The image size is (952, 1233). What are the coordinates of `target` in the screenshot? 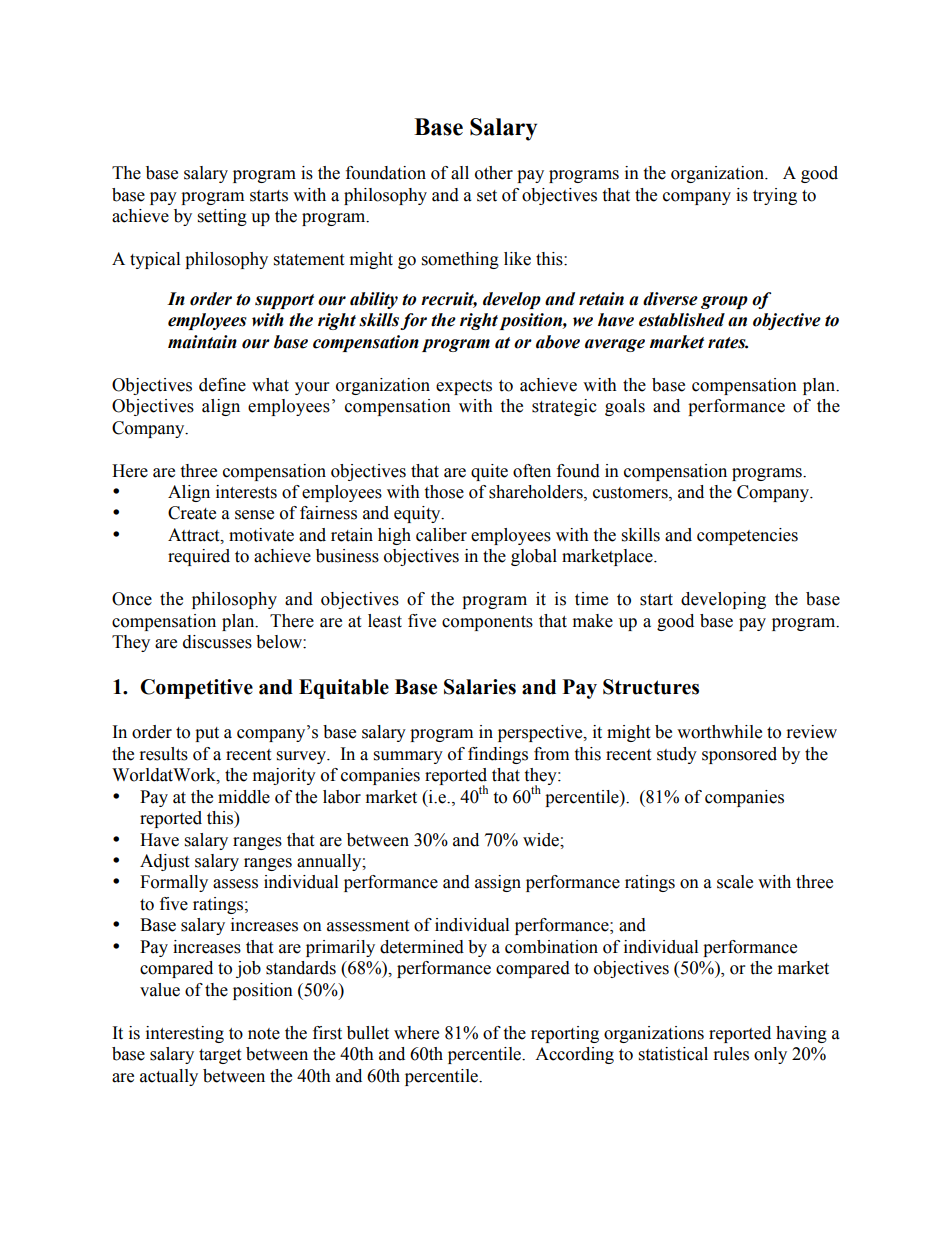 It's located at (220, 1056).
